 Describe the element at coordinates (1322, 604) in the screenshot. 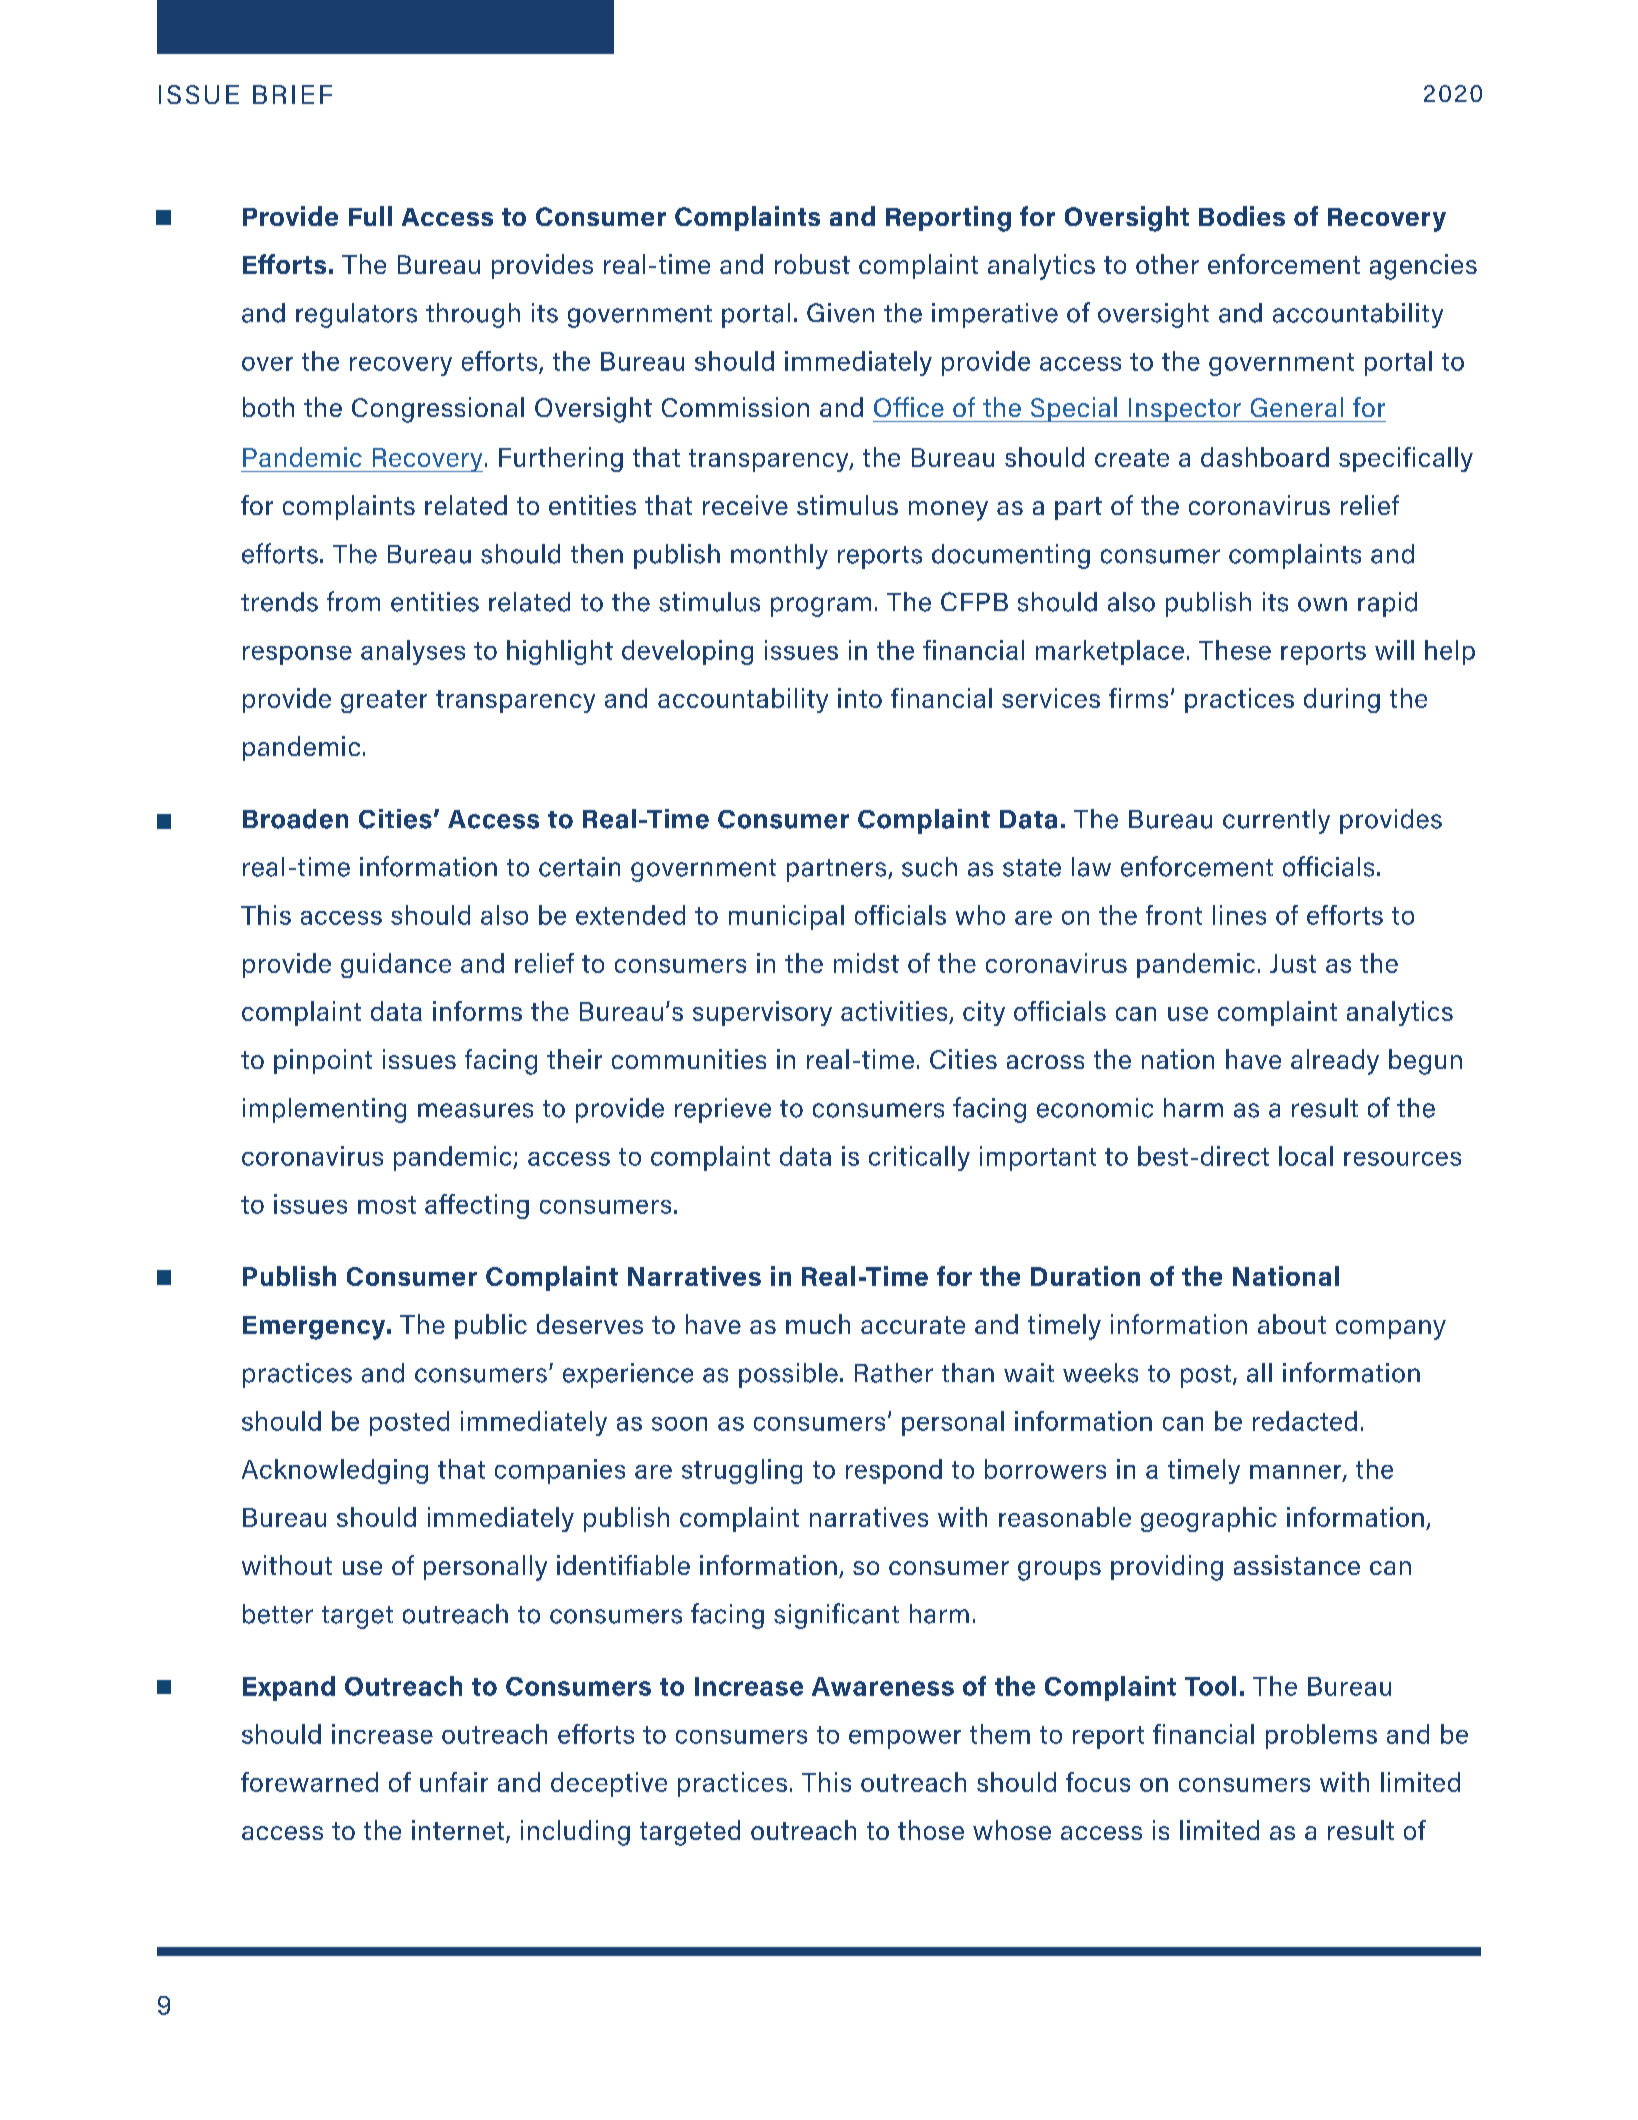

I see `own` at that location.
